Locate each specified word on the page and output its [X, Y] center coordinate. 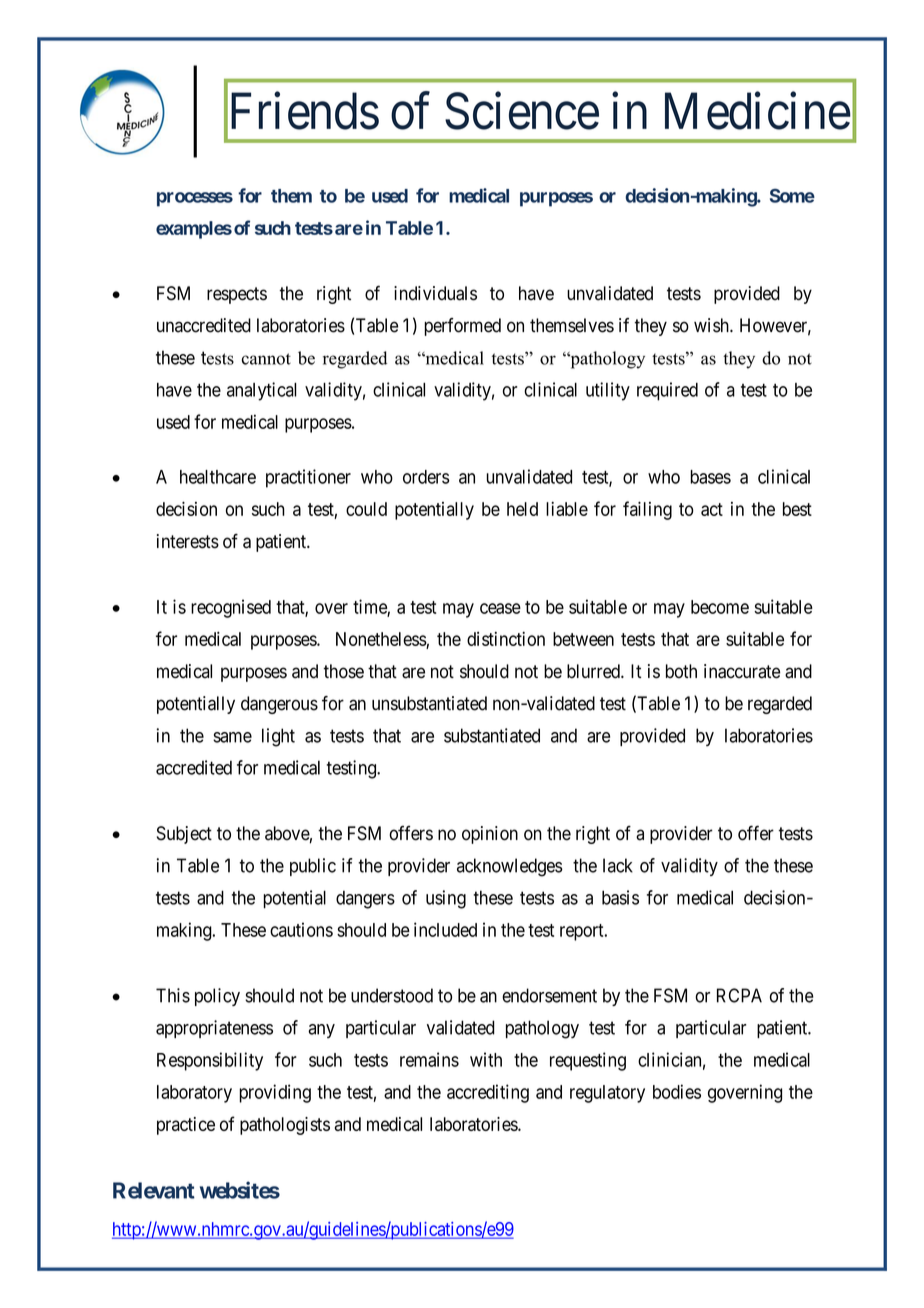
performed [462, 327]
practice [186, 1126]
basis [620, 897]
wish [712, 325]
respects [237, 295]
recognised [231, 608]
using [446, 899]
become [720, 607]
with [486, 1059]
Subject [184, 835]
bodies [677, 1091]
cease [500, 608]
